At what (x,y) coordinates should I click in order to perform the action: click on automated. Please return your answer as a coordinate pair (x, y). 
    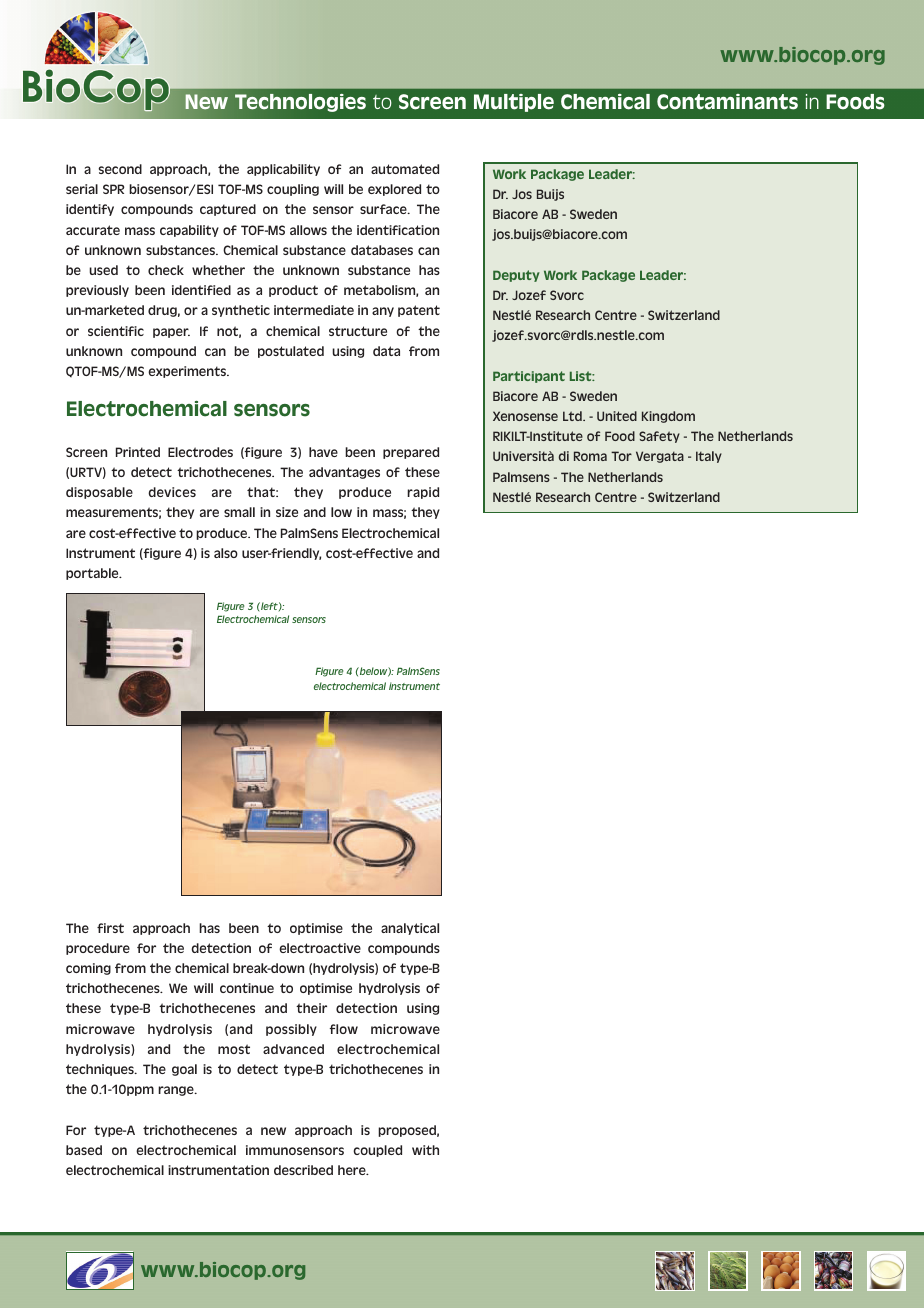
    Looking at the image, I should click on (405, 169).
